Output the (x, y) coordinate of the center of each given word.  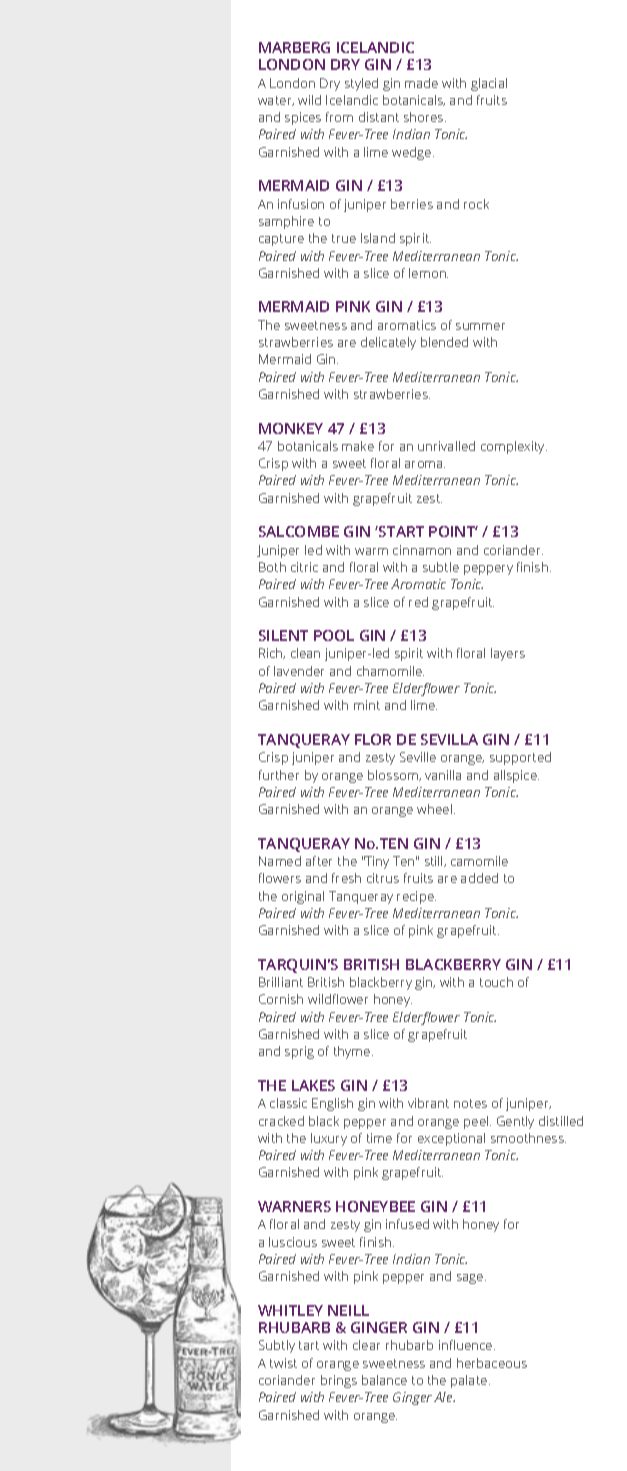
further (279, 775)
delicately (388, 343)
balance (384, 1380)
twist (283, 1363)
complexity (514, 447)
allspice (516, 776)
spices (303, 118)
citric (304, 567)
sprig (299, 1052)
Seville (418, 757)
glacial (489, 84)
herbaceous (492, 1363)
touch (496, 982)
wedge (413, 153)
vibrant (428, 1103)
